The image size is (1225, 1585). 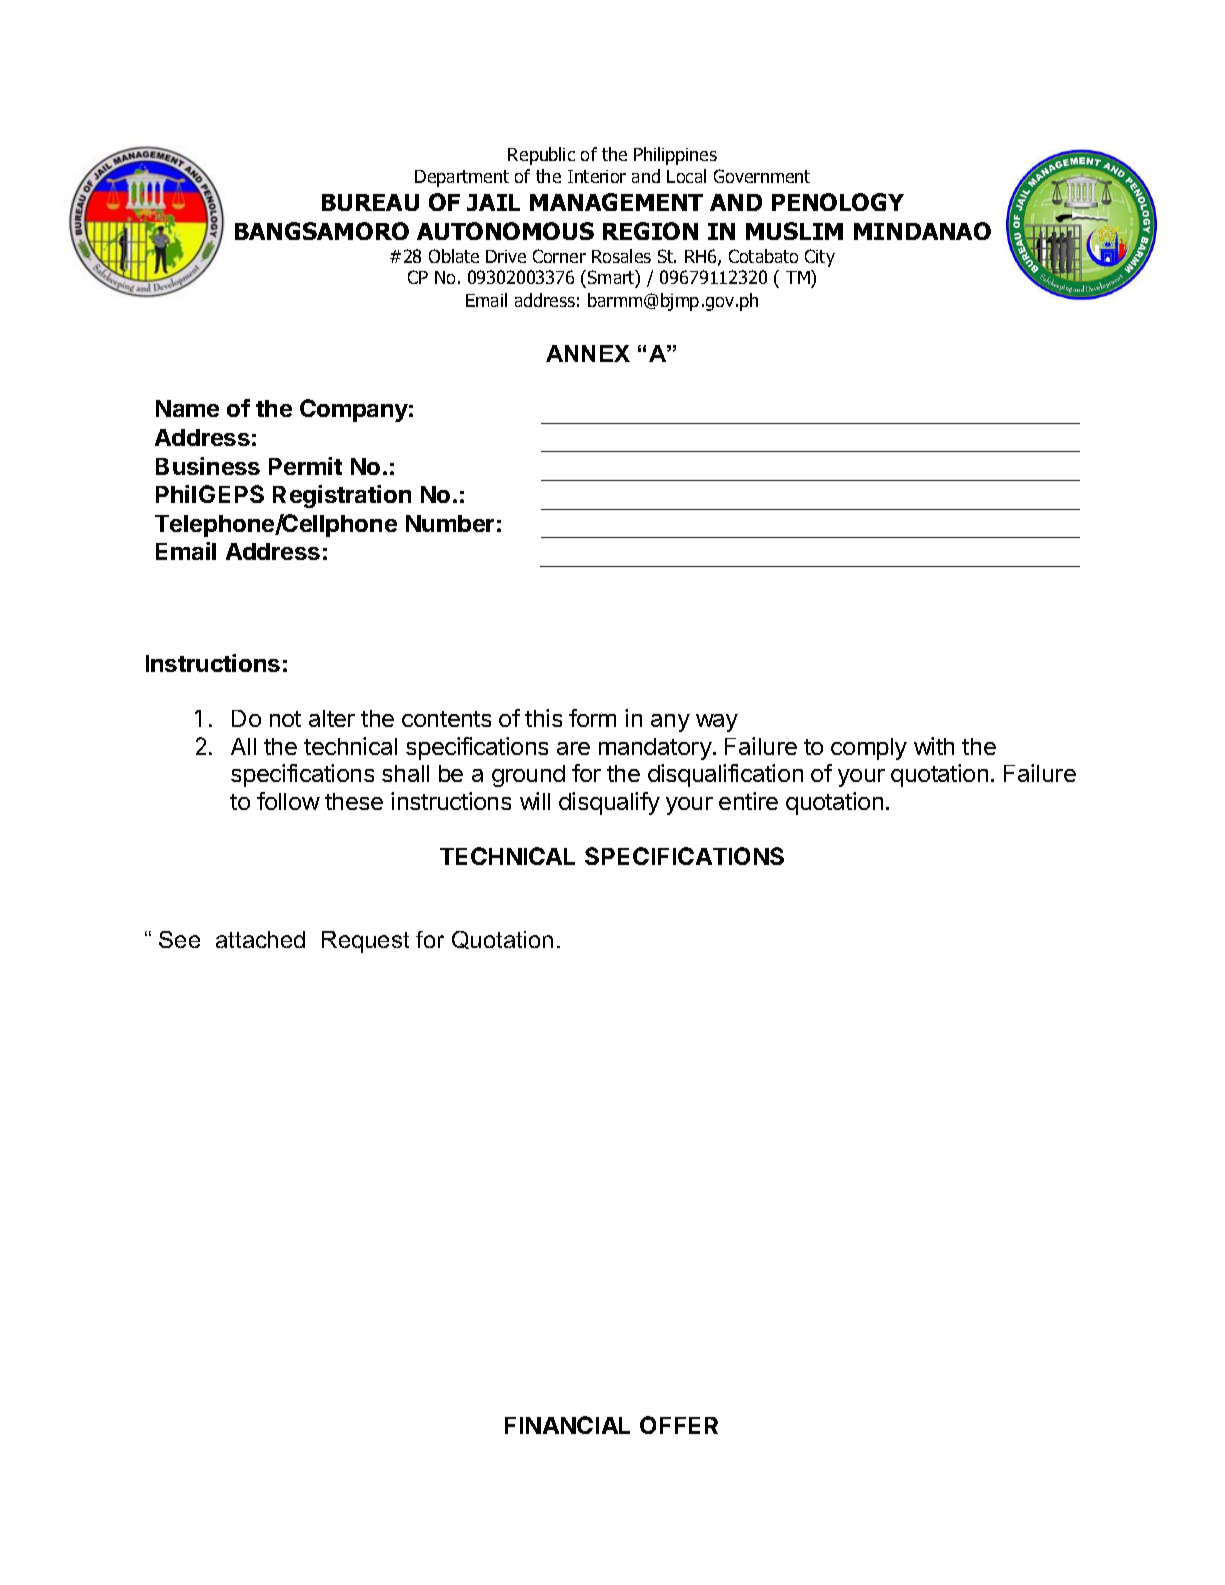 I want to click on FINANCIAL, so click(x=567, y=1425).
